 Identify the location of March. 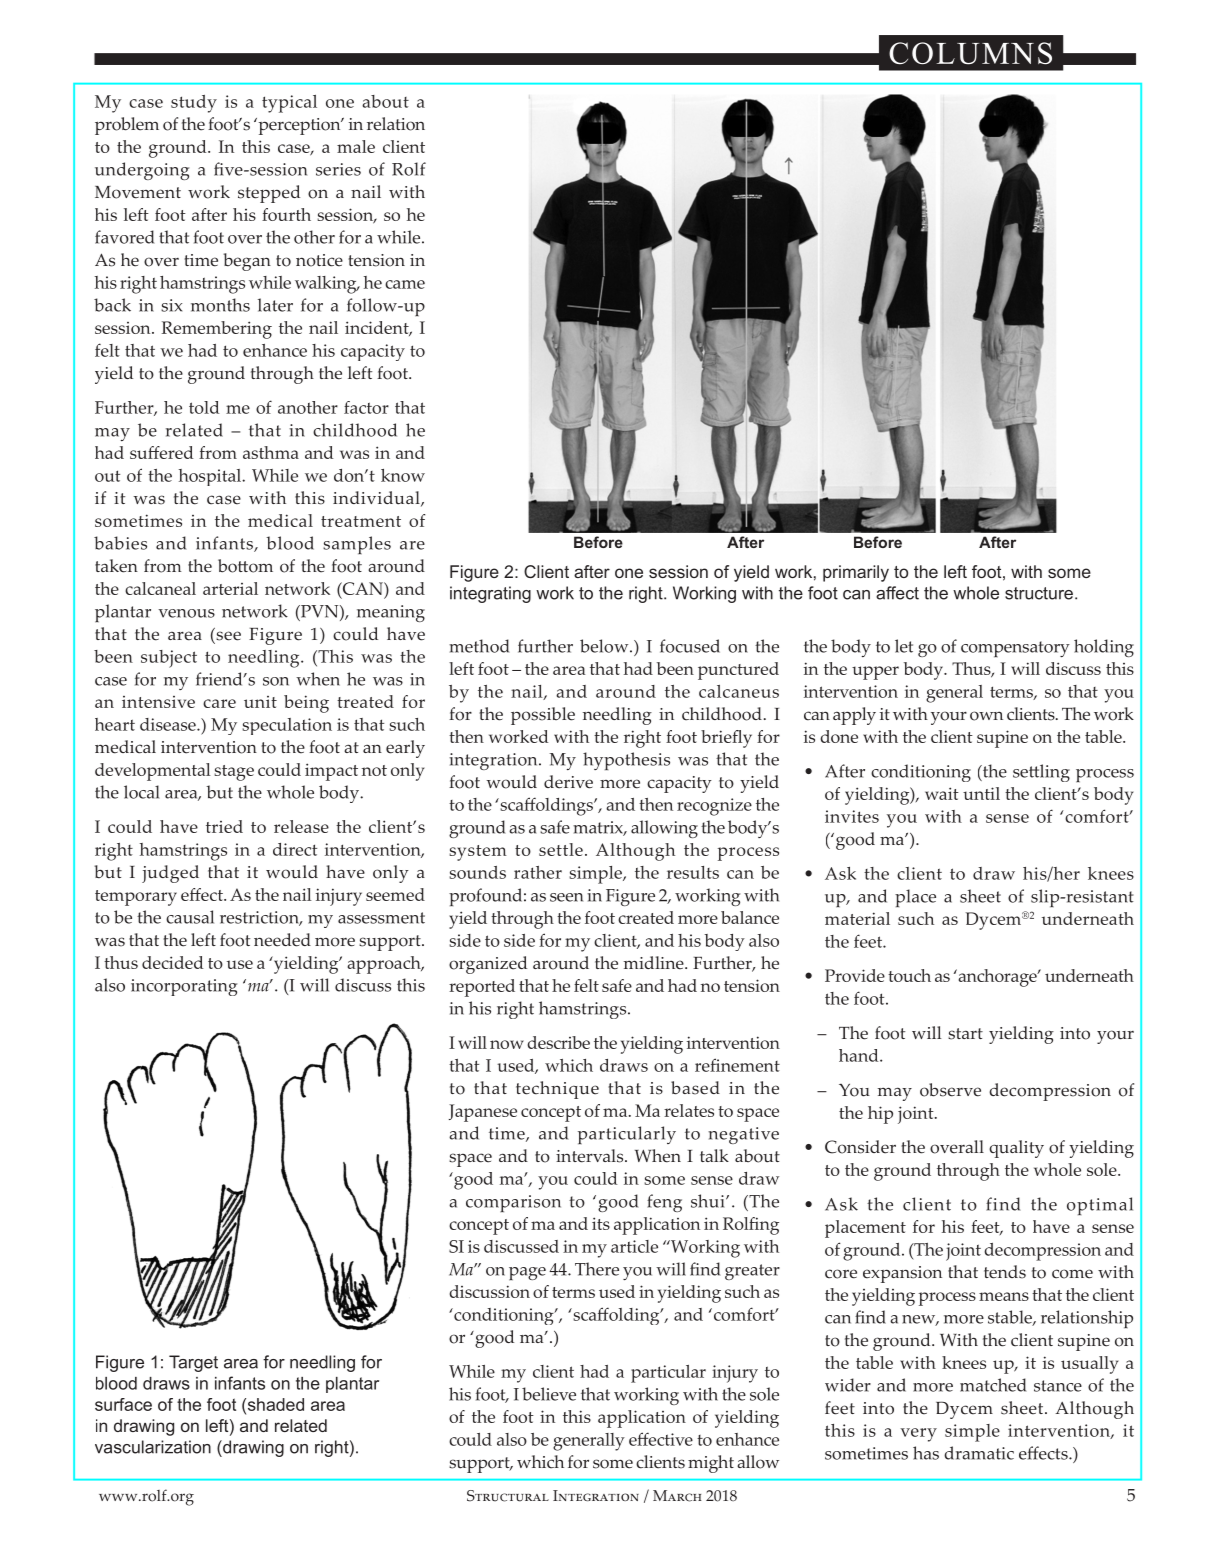
(677, 1496).
